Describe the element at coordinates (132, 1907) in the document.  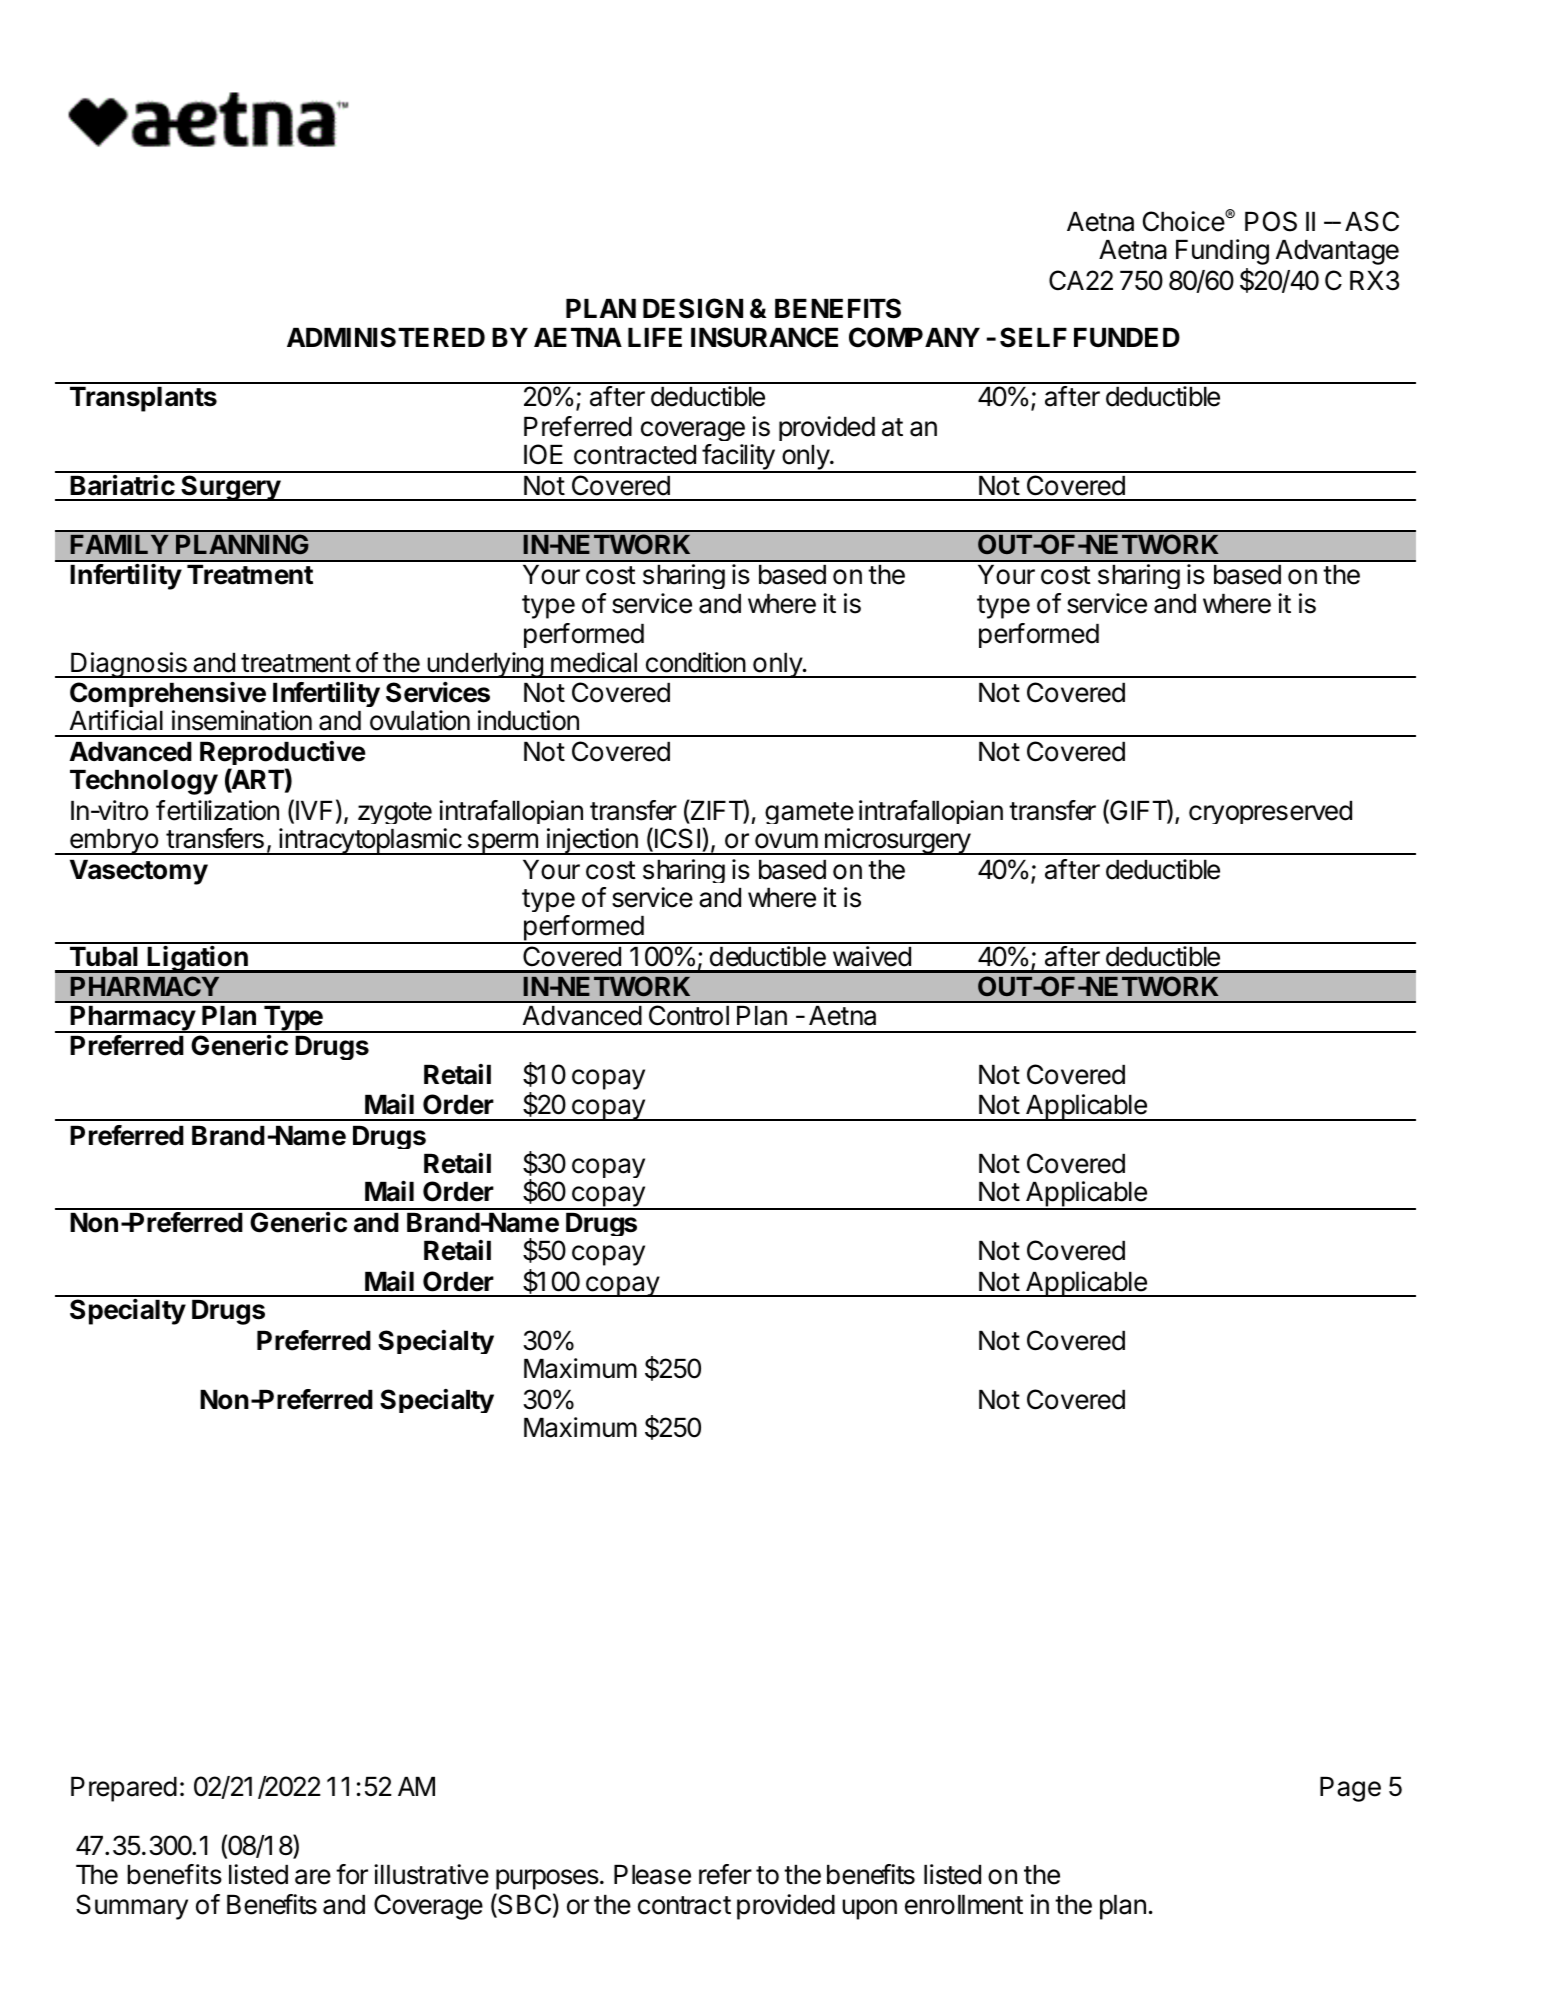
I see `Summary` at that location.
